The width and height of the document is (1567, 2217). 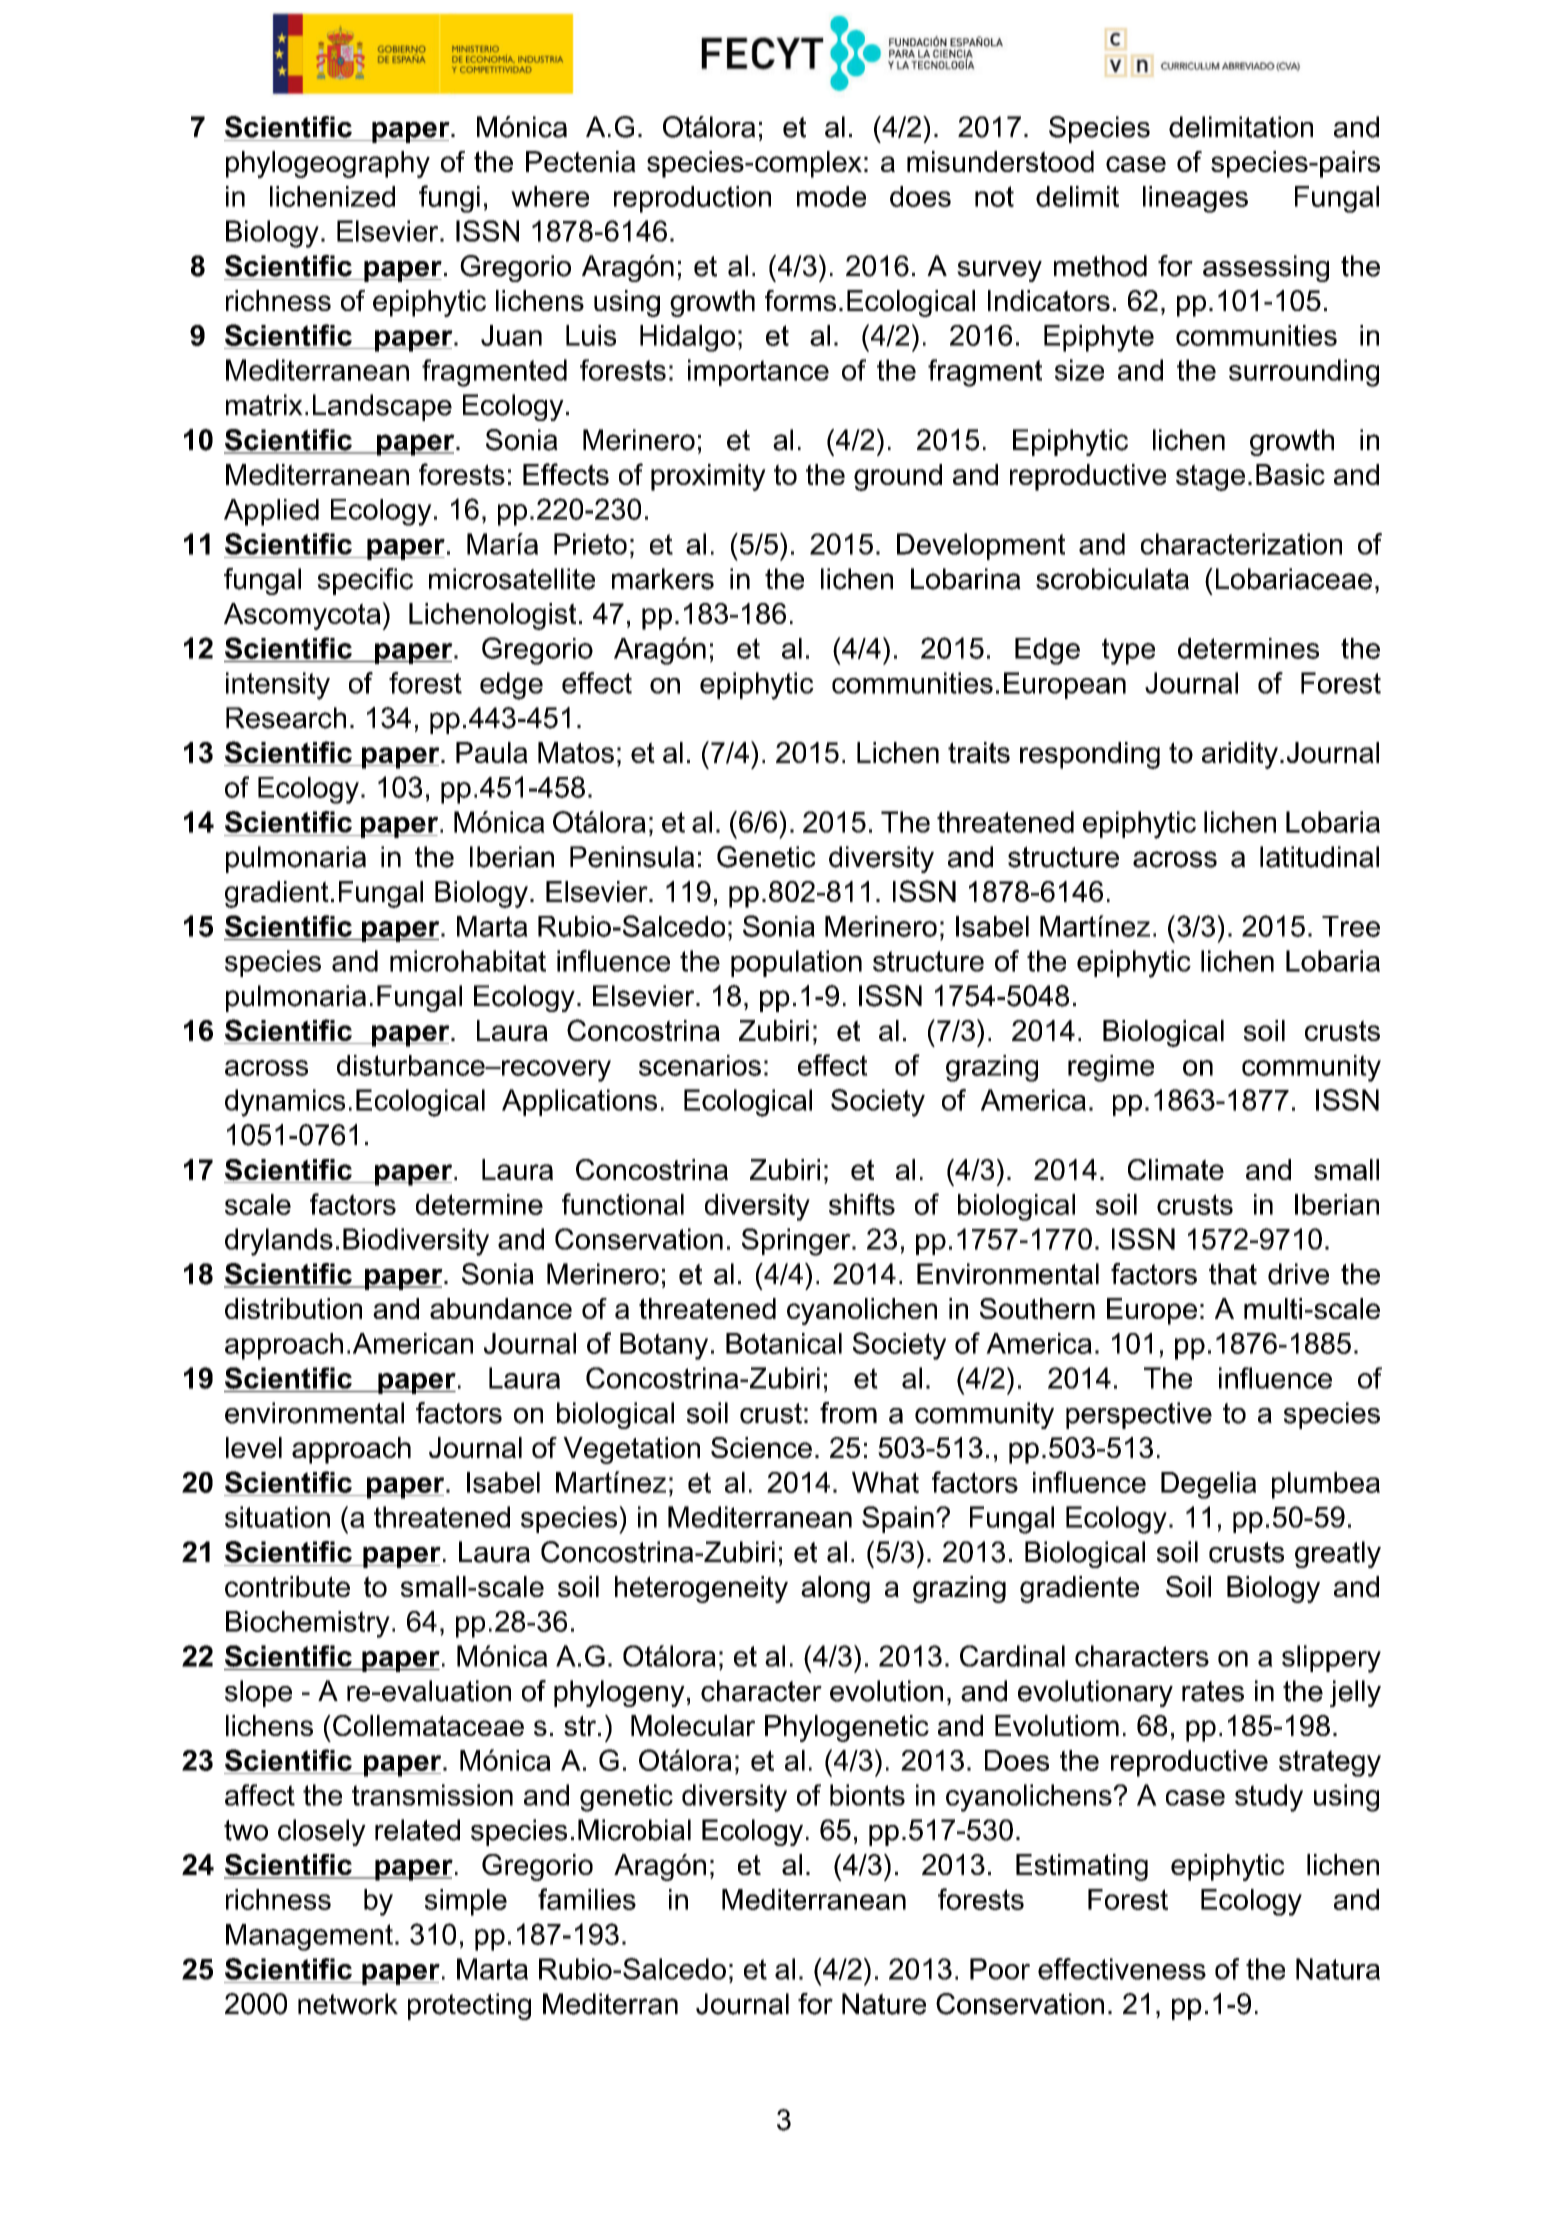 I want to click on latitudinal, so click(x=1319, y=857).
